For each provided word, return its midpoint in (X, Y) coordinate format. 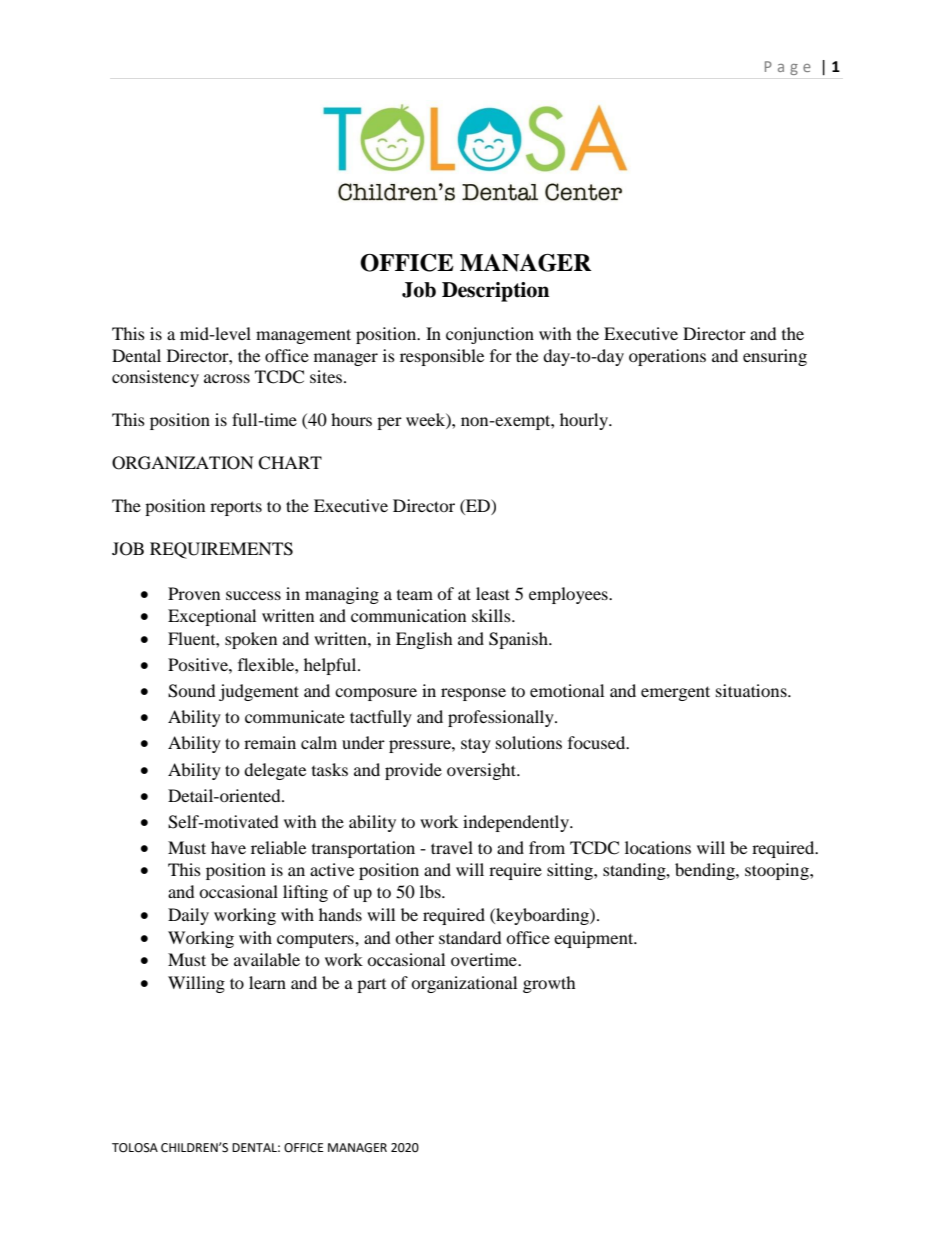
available (267, 959)
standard (470, 937)
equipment (595, 939)
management (303, 336)
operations (667, 357)
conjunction (490, 335)
